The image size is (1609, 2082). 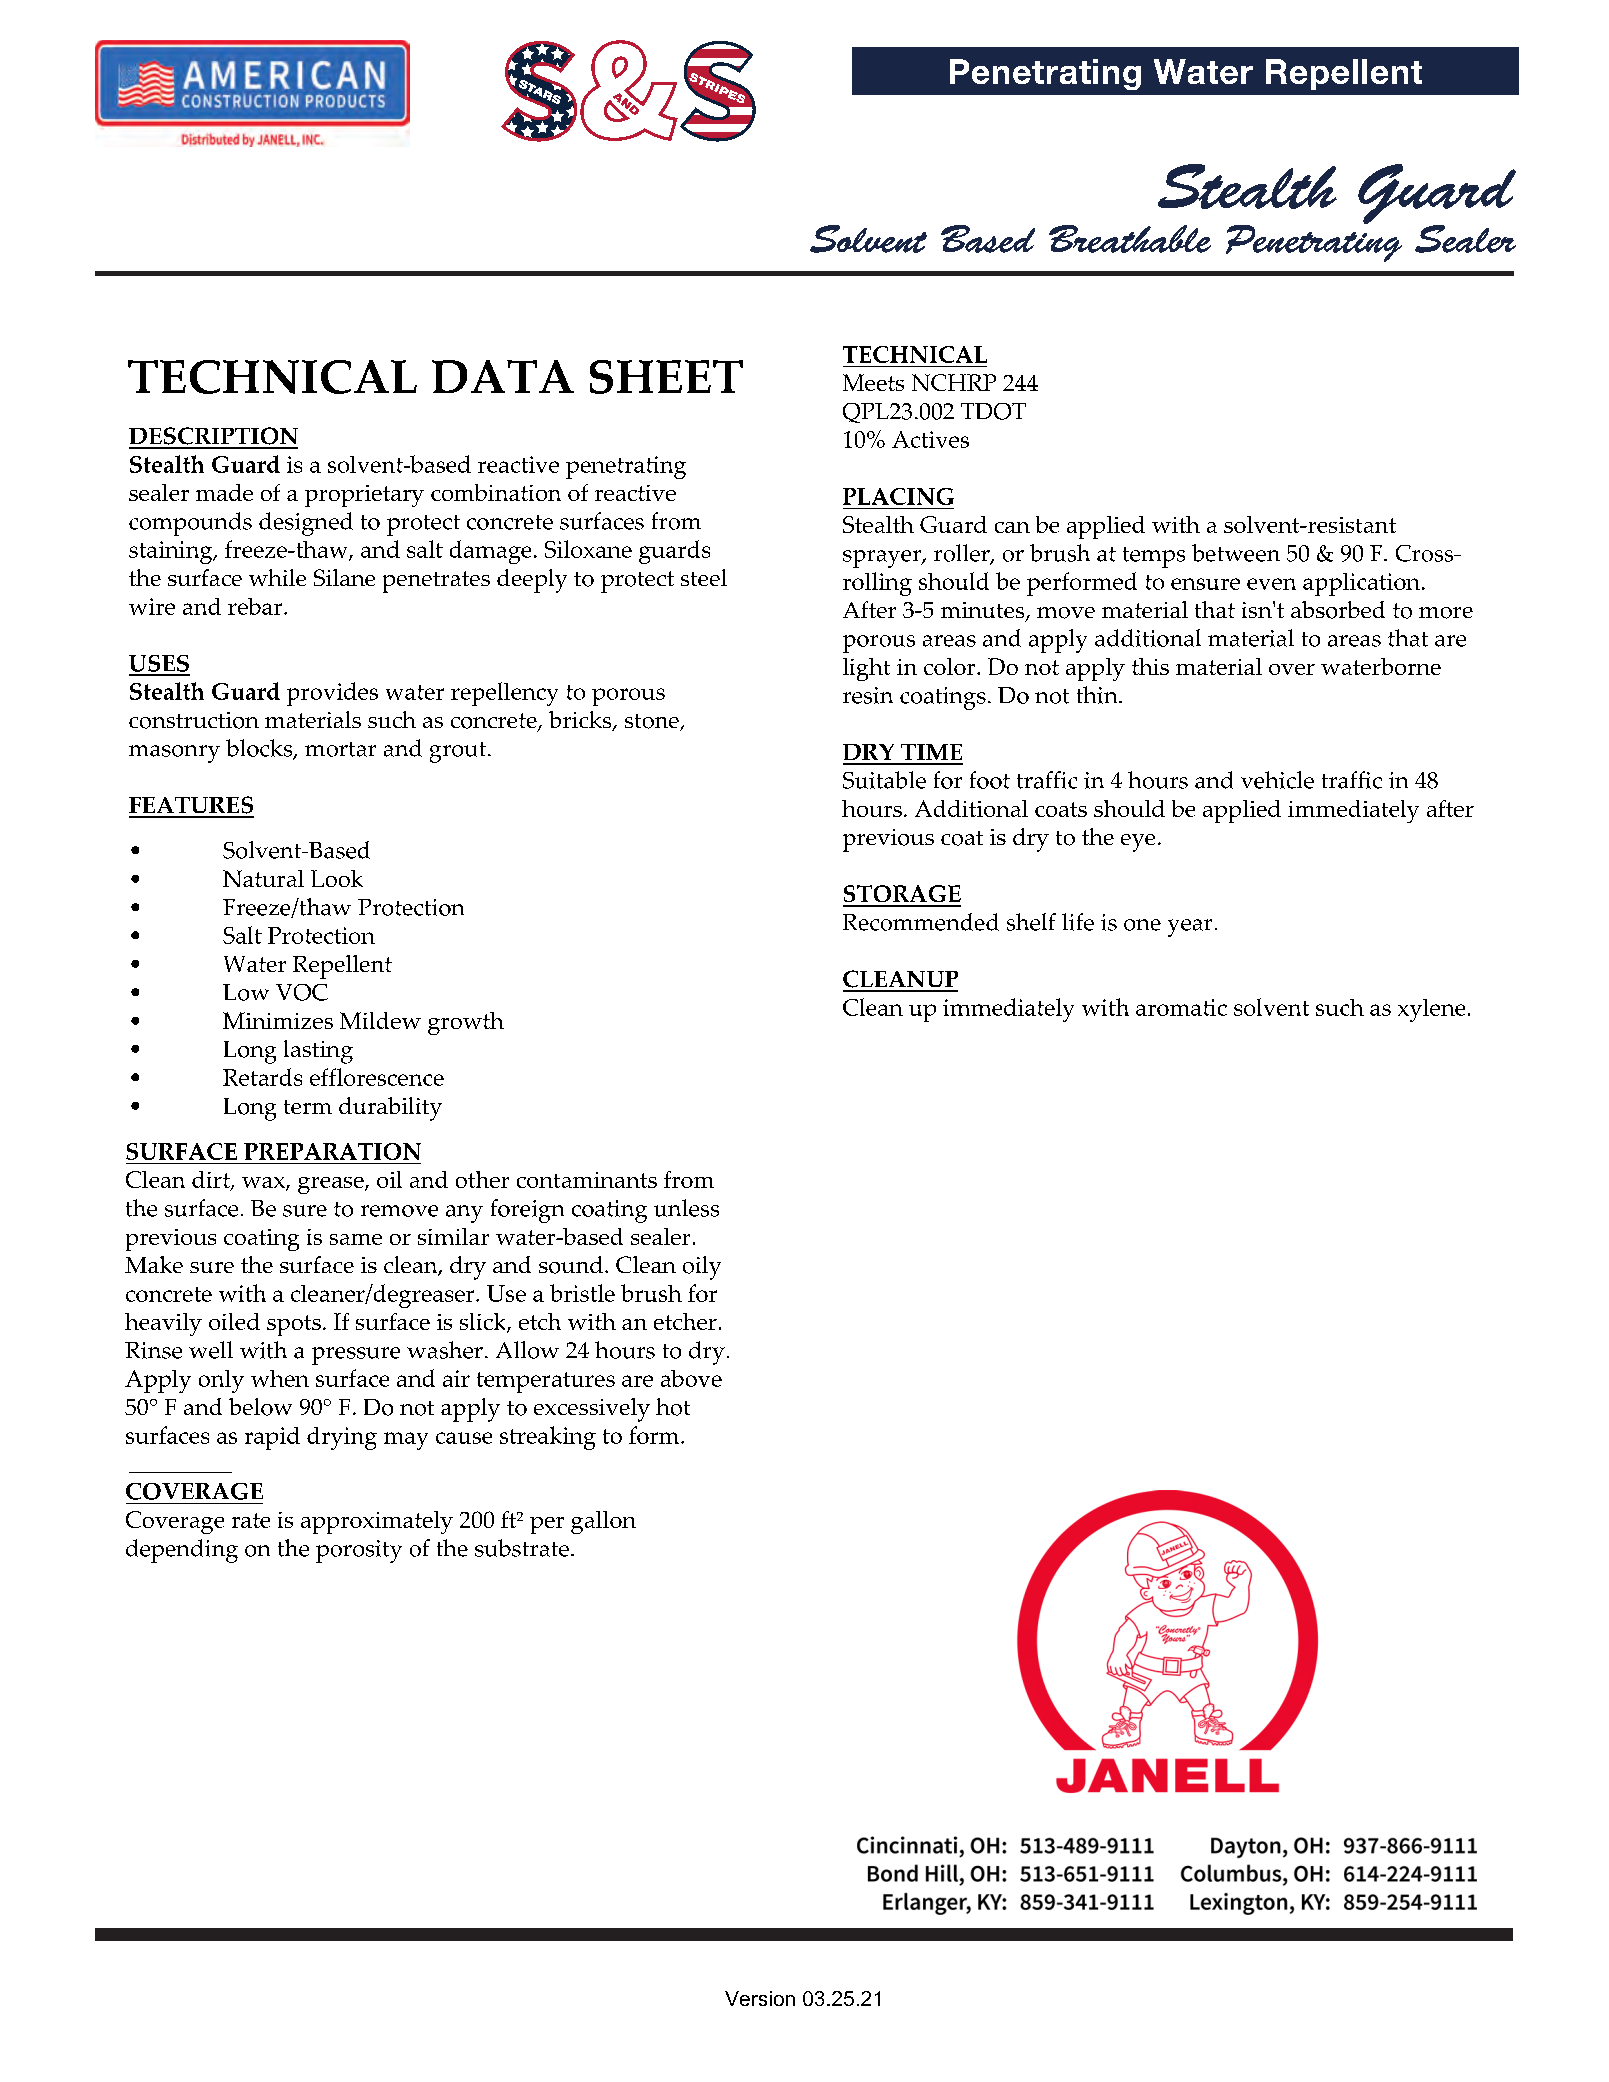 What do you see at coordinates (760, 1998) in the page?
I see `Version` at bounding box center [760, 1998].
